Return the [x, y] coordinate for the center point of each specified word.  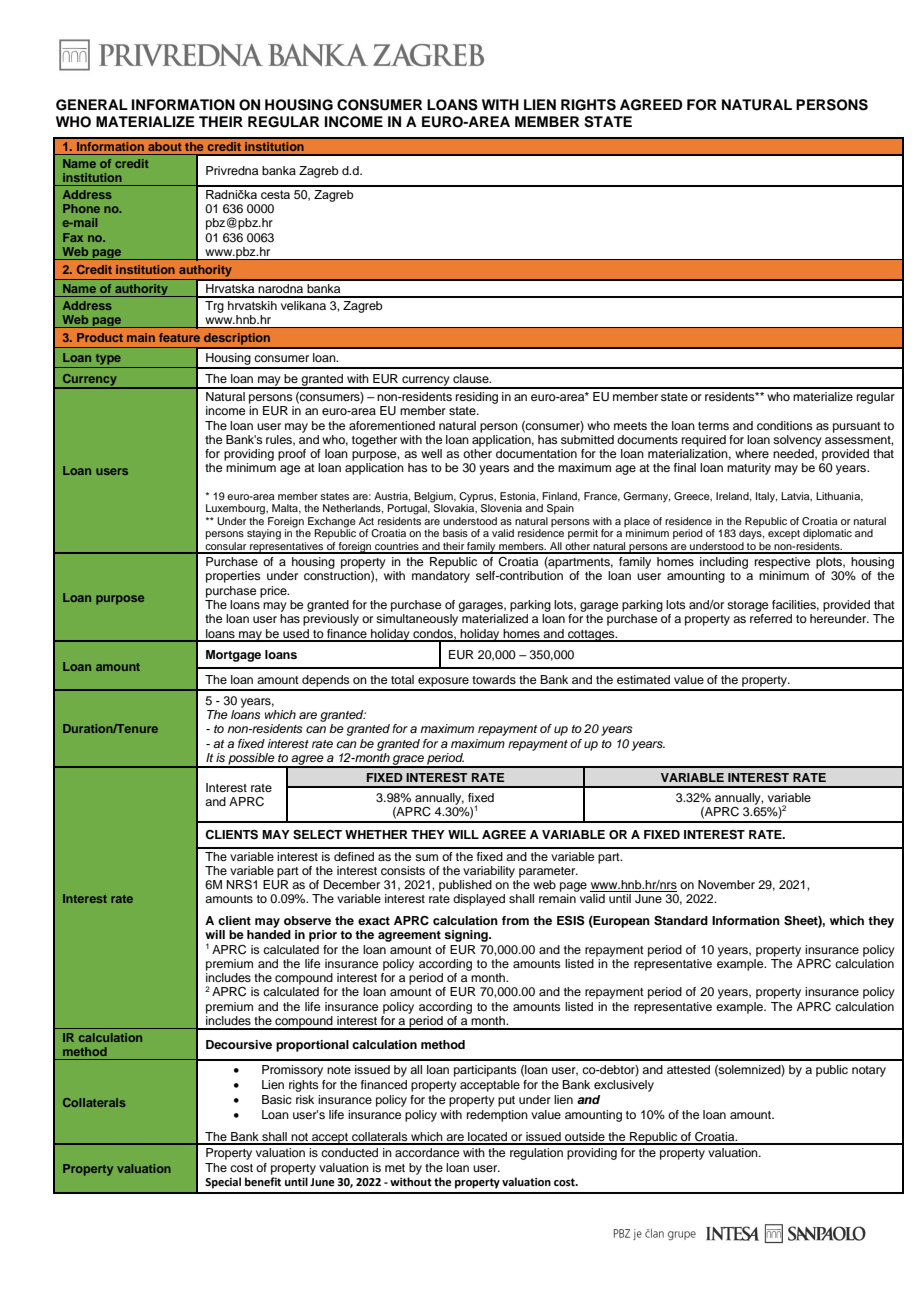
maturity [749, 469]
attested [688, 1069]
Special [223, 1183]
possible [251, 760]
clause [472, 378]
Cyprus [477, 497]
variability [489, 872]
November [726, 884]
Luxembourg [237, 509]
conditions [785, 425]
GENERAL [92, 105]
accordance [427, 1152]
